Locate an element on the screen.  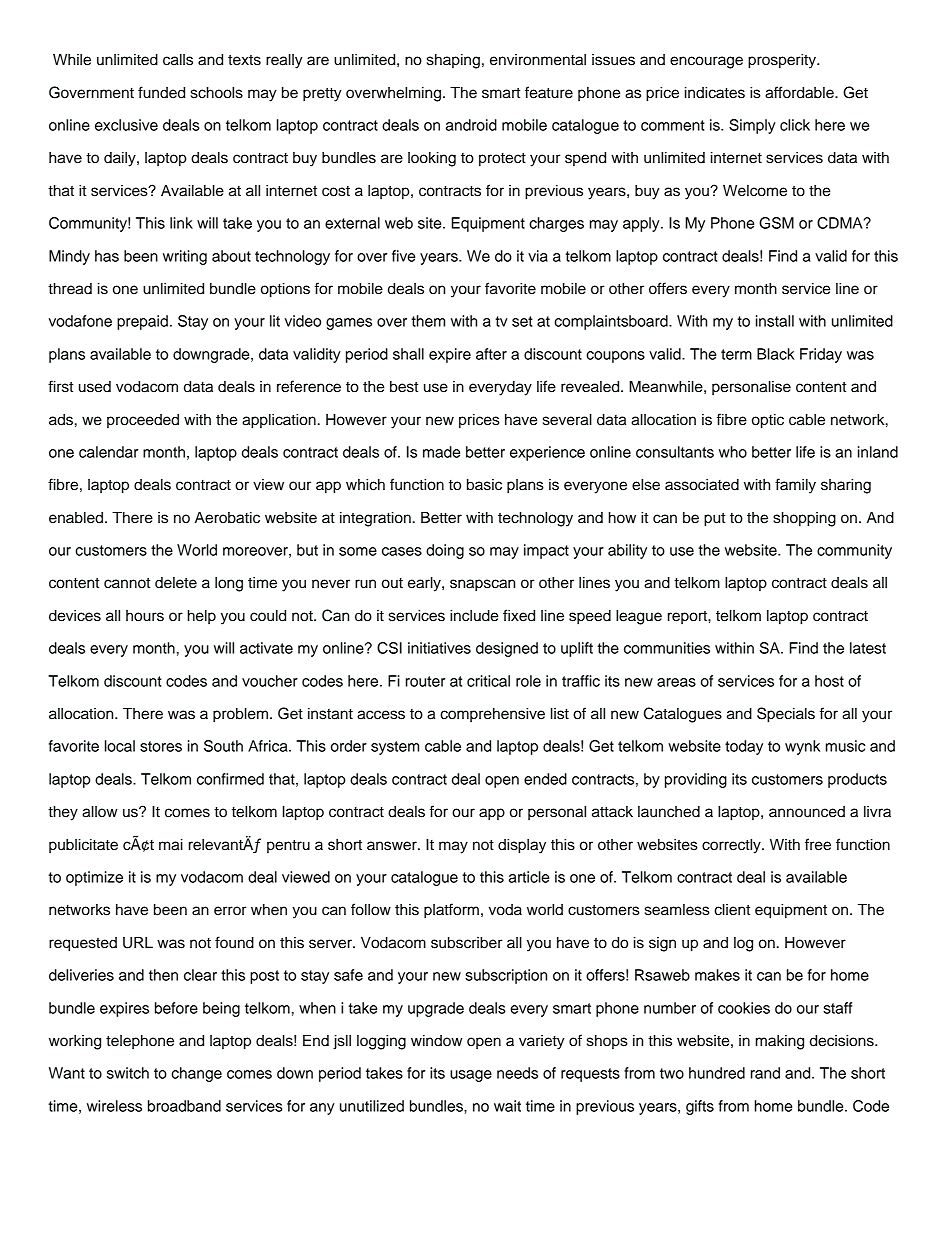
delete is located at coordinates (176, 583).
